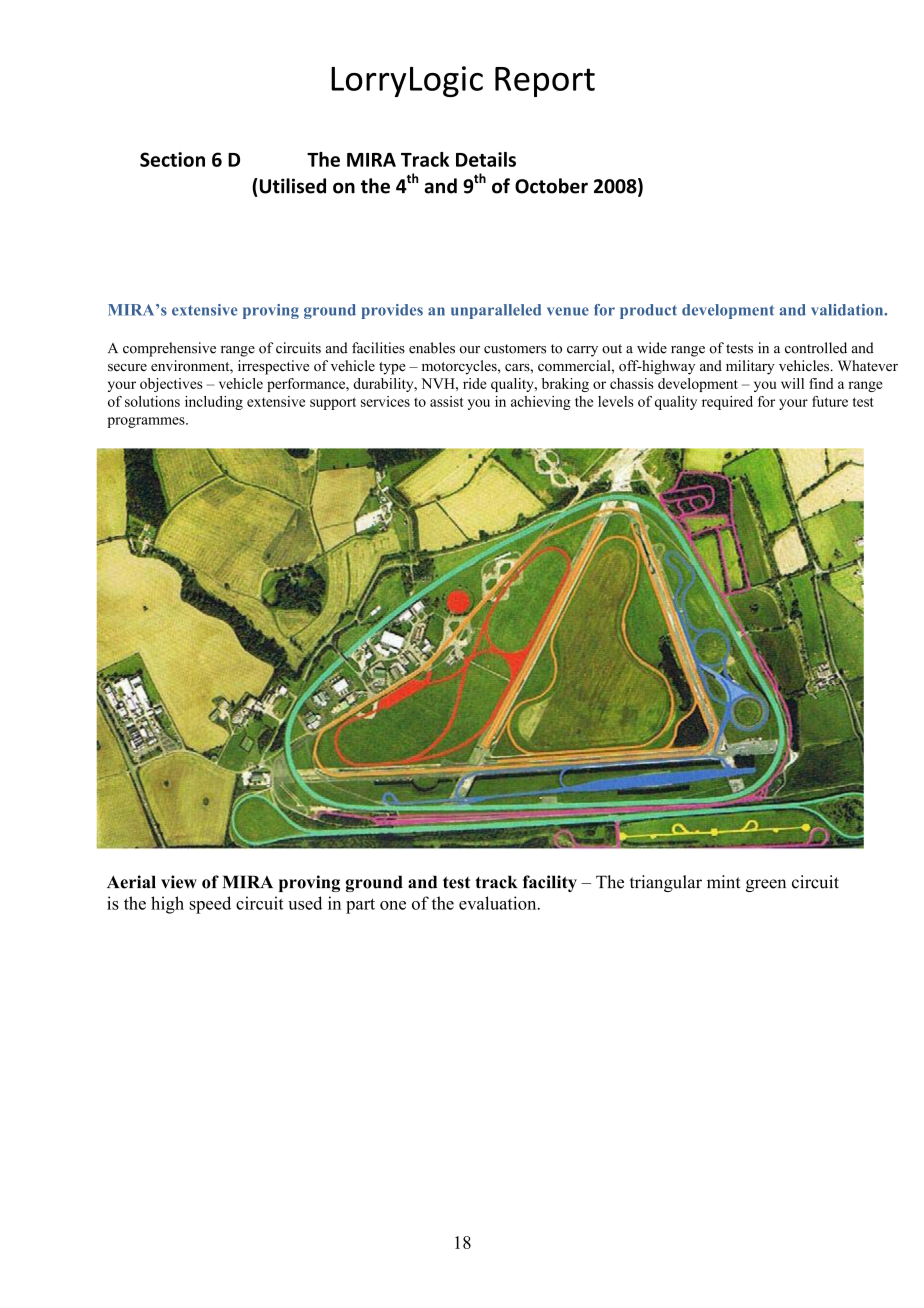  What do you see at coordinates (545, 82) in the screenshot?
I see `Report` at bounding box center [545, 82].
